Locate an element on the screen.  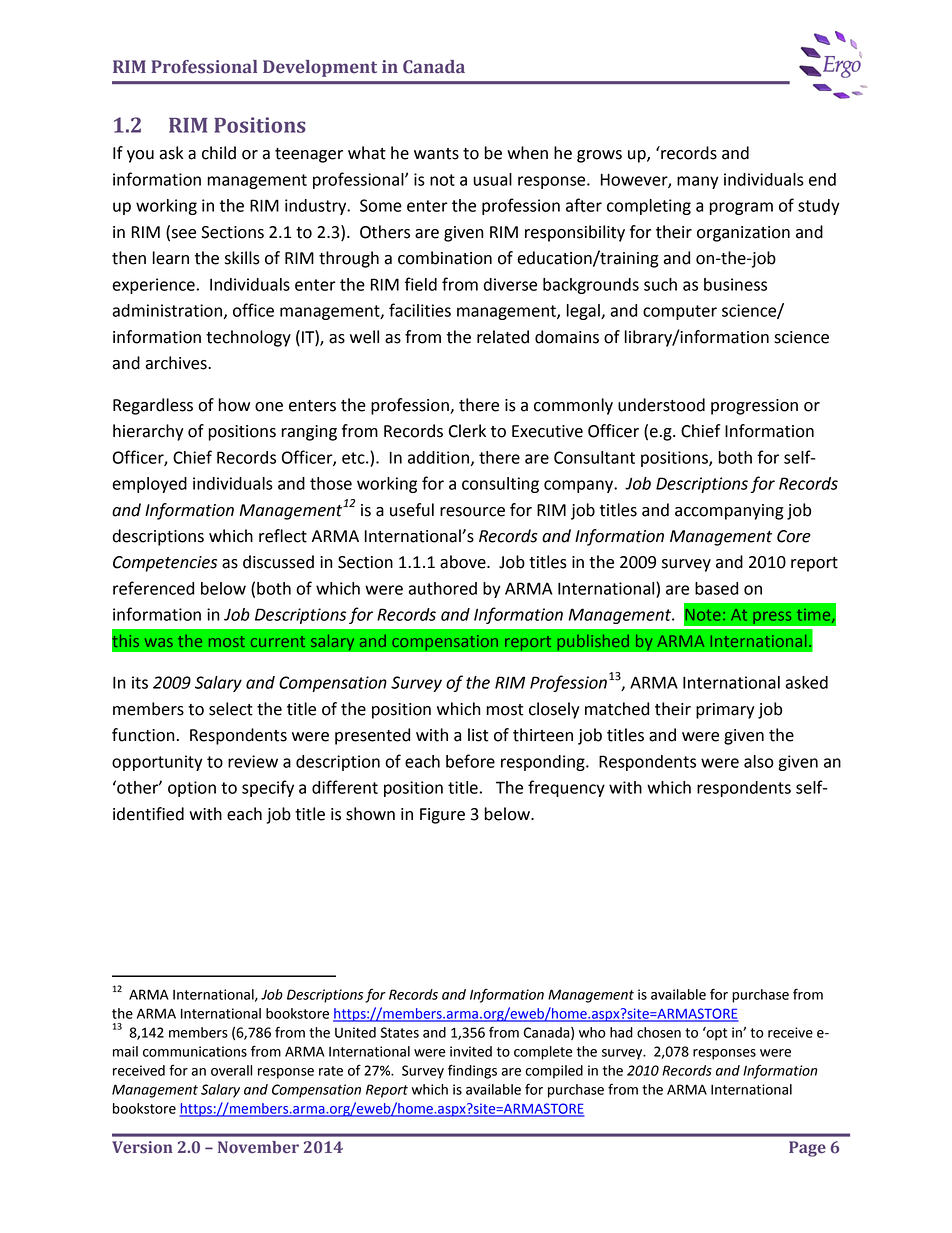
progression is located at coordinates (754, 407).
